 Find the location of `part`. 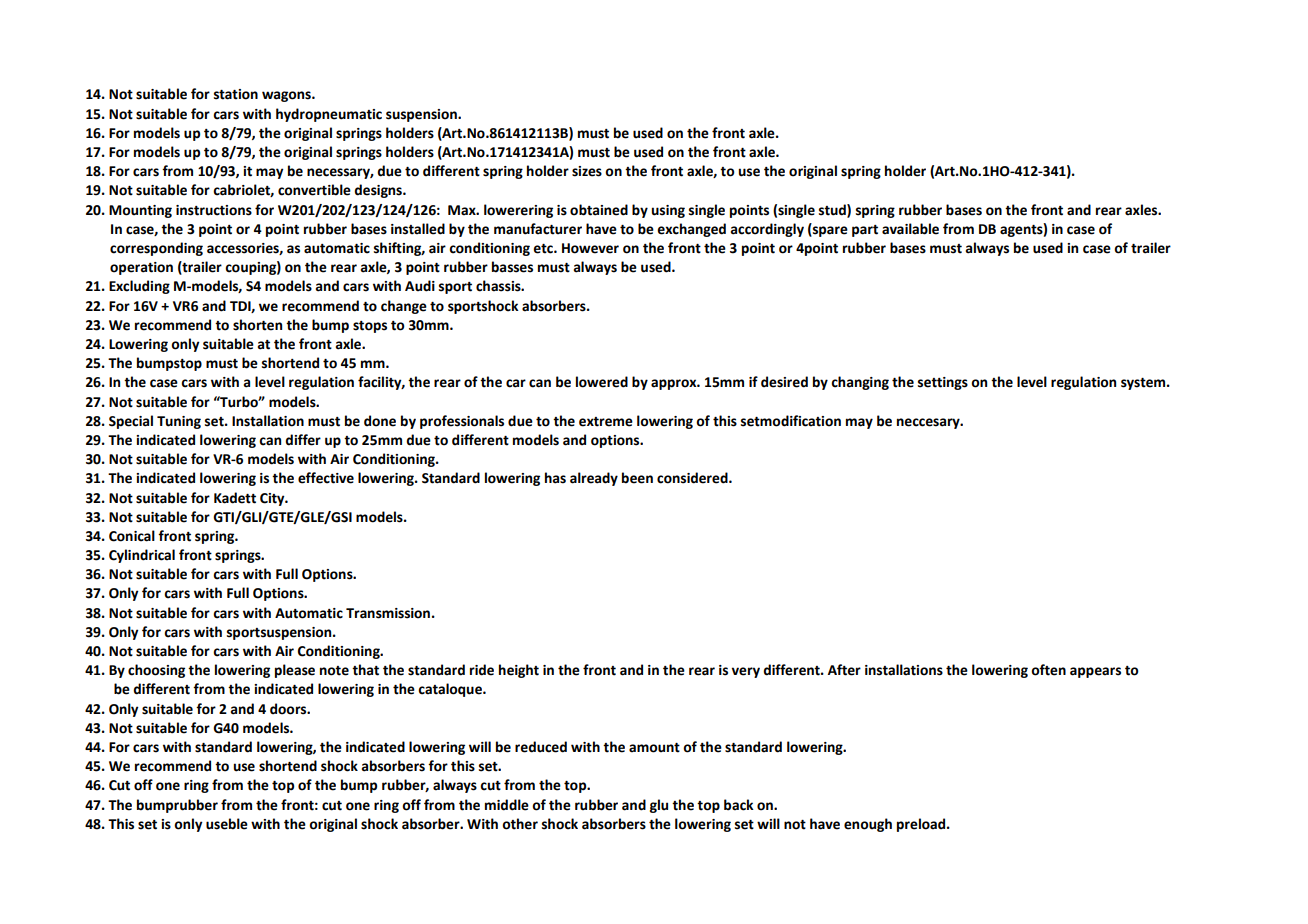

part is located at coordinates (865, 231).
